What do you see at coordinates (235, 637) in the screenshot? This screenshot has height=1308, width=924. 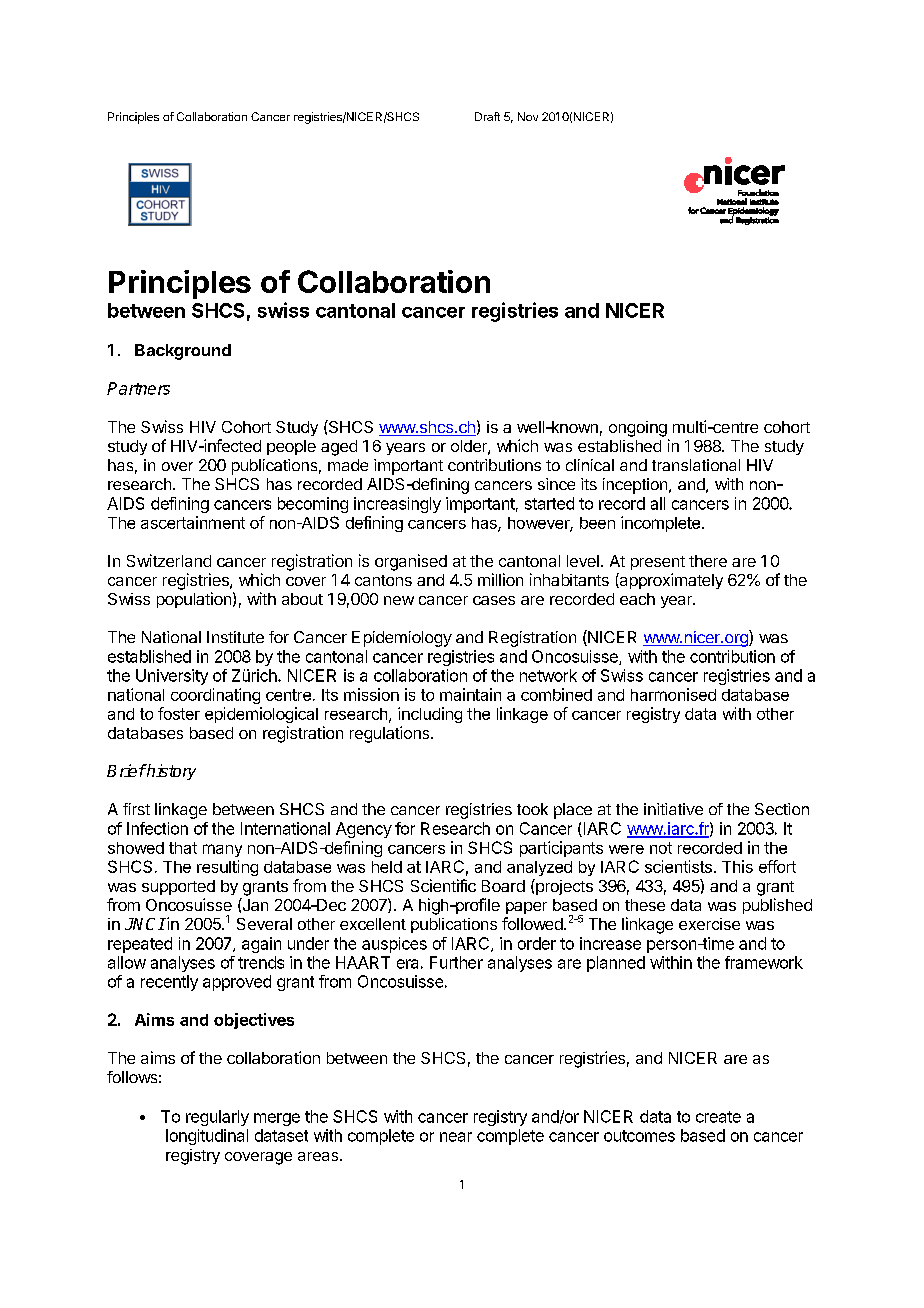 I see `Institute` at bounding box center [235, 637].
